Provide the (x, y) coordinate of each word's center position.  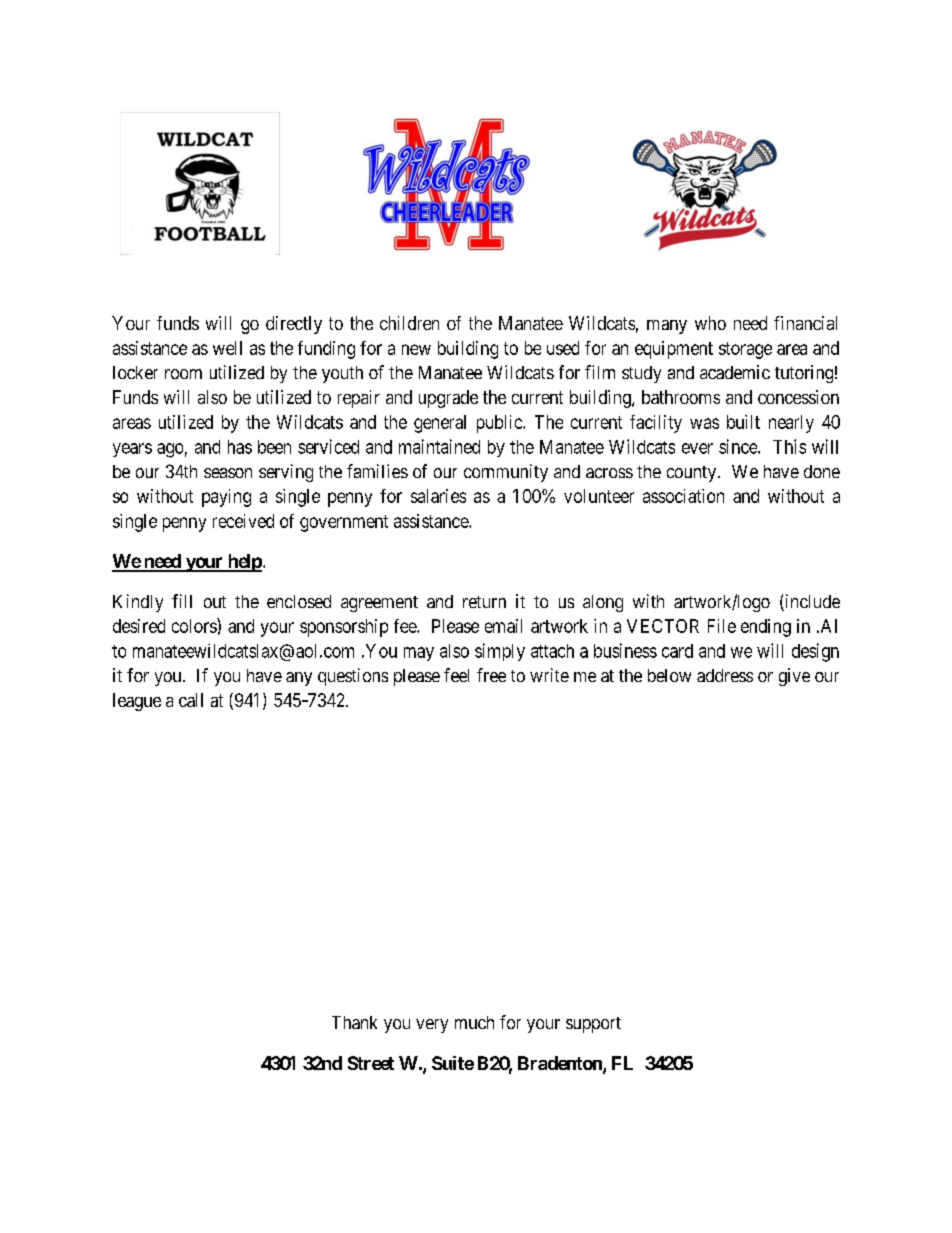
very (432, 1026)
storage (745, 350)
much (474, 1022)
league (137, 702)
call (191, 700)
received (243, 521)
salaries (438, 496)
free (491, 675)
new (416, 349)
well (227, 348)
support (593, 1025)
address (725, 675)
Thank (354, 1022)
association (683, 496)
